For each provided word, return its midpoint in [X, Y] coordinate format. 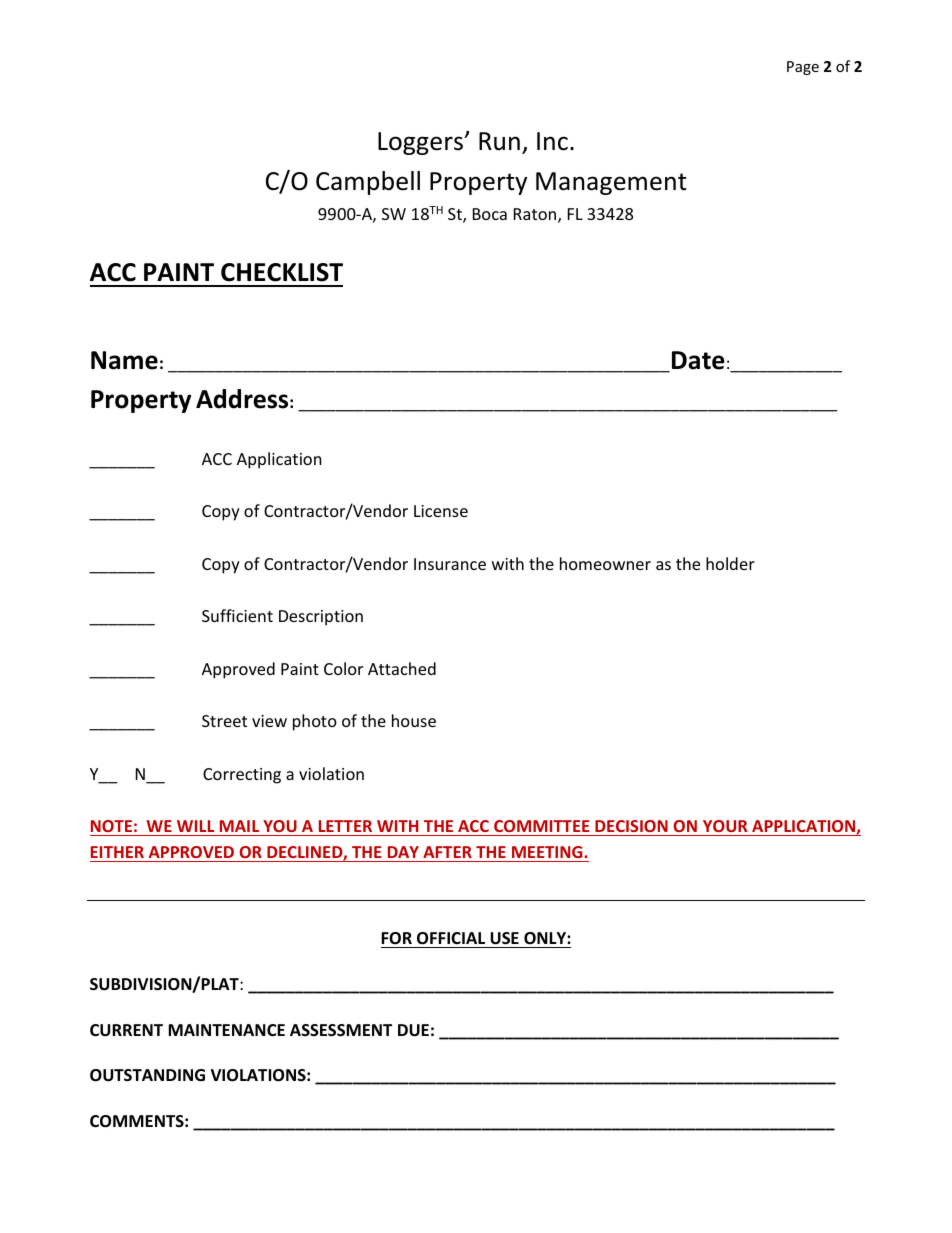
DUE [413, 1030]
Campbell [368, 183]
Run [499, 141]
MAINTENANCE [226, 1030]
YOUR [725, 826]
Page [803, 68]
